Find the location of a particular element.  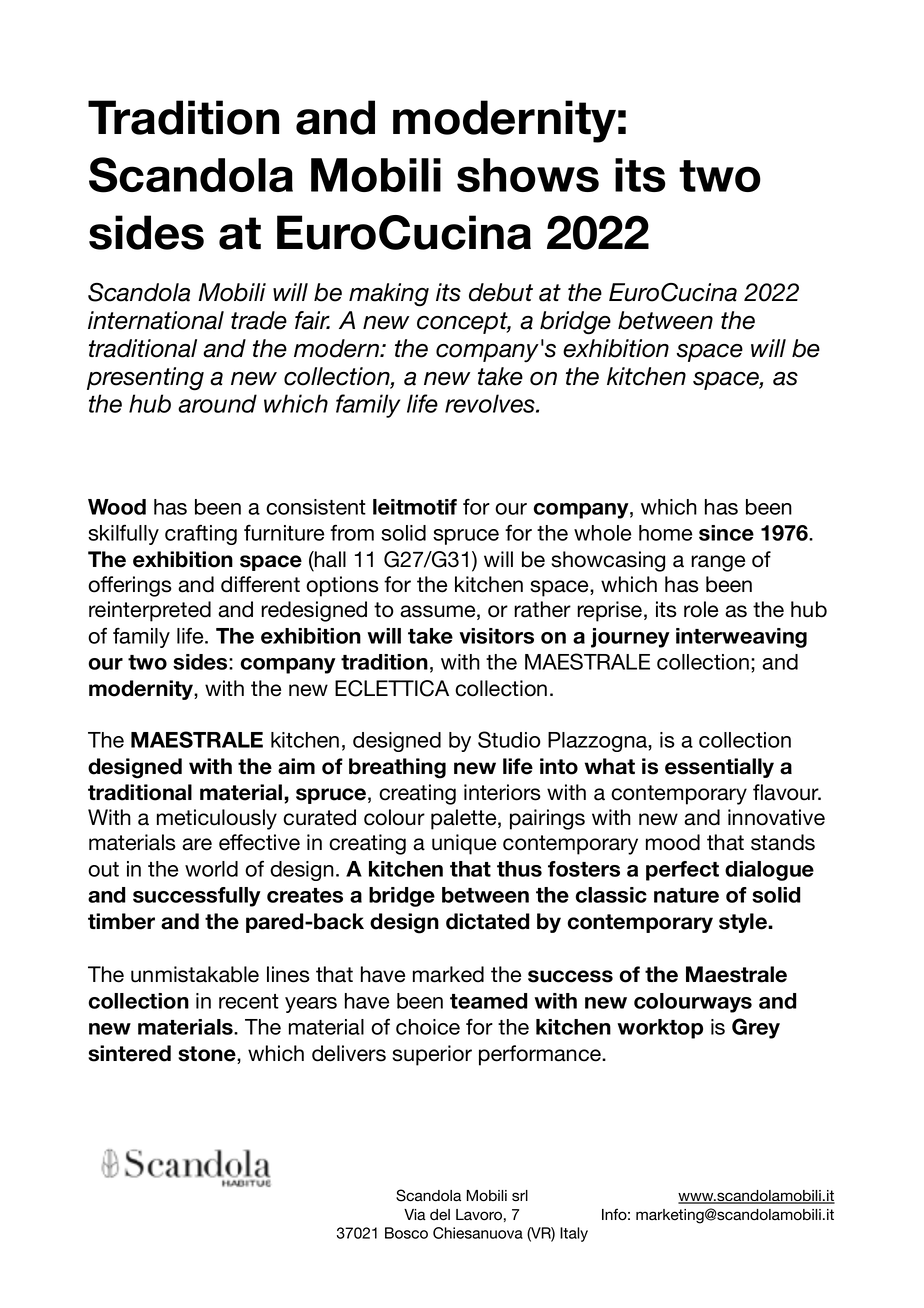

debut is located at coordinates (501, 292).
